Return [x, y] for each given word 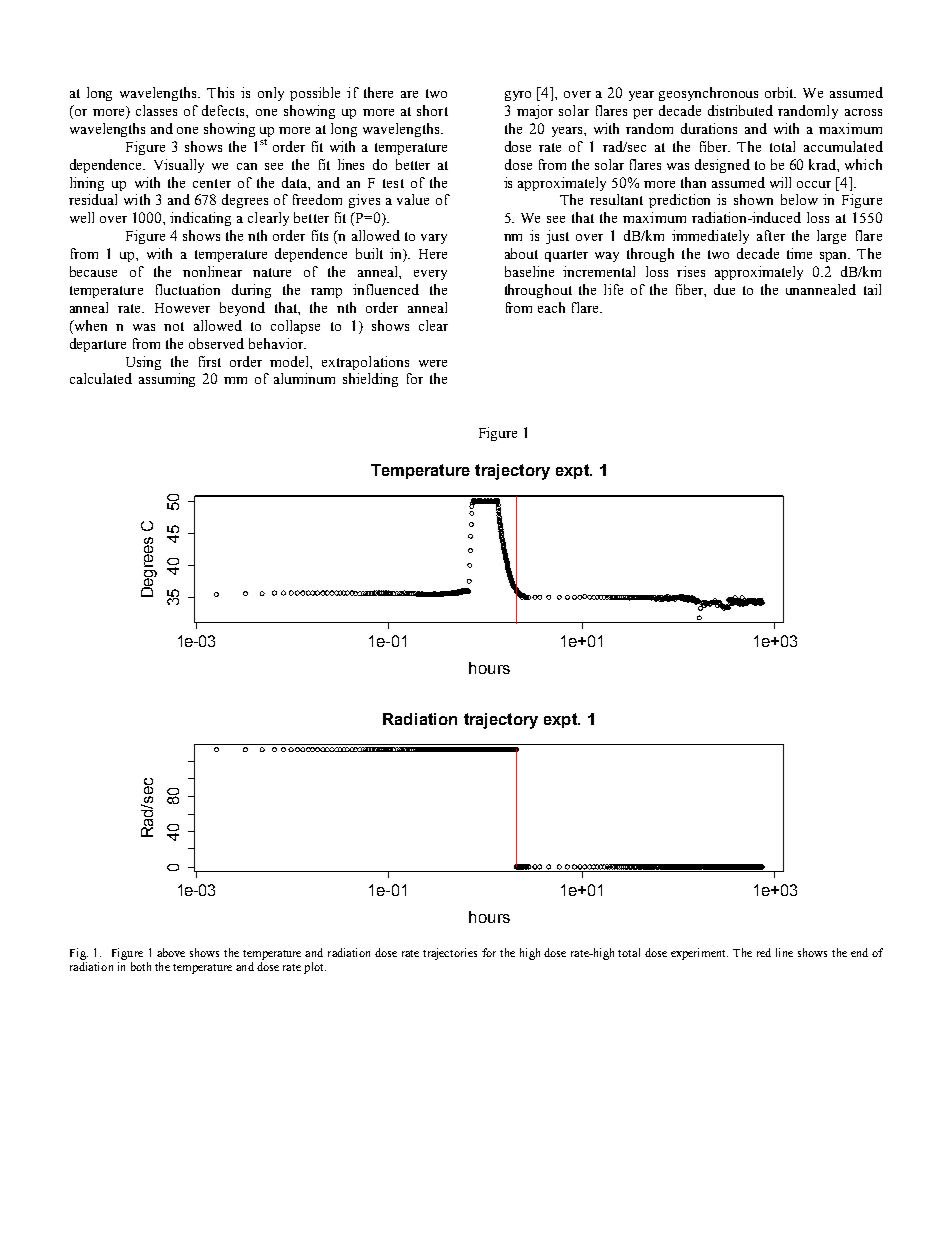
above [171, 952]
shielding [370, 380]
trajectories [450, 954]
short [432, 110]
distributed [740, 110]
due [724, 289]
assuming [167, 380]
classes [156, 110]
